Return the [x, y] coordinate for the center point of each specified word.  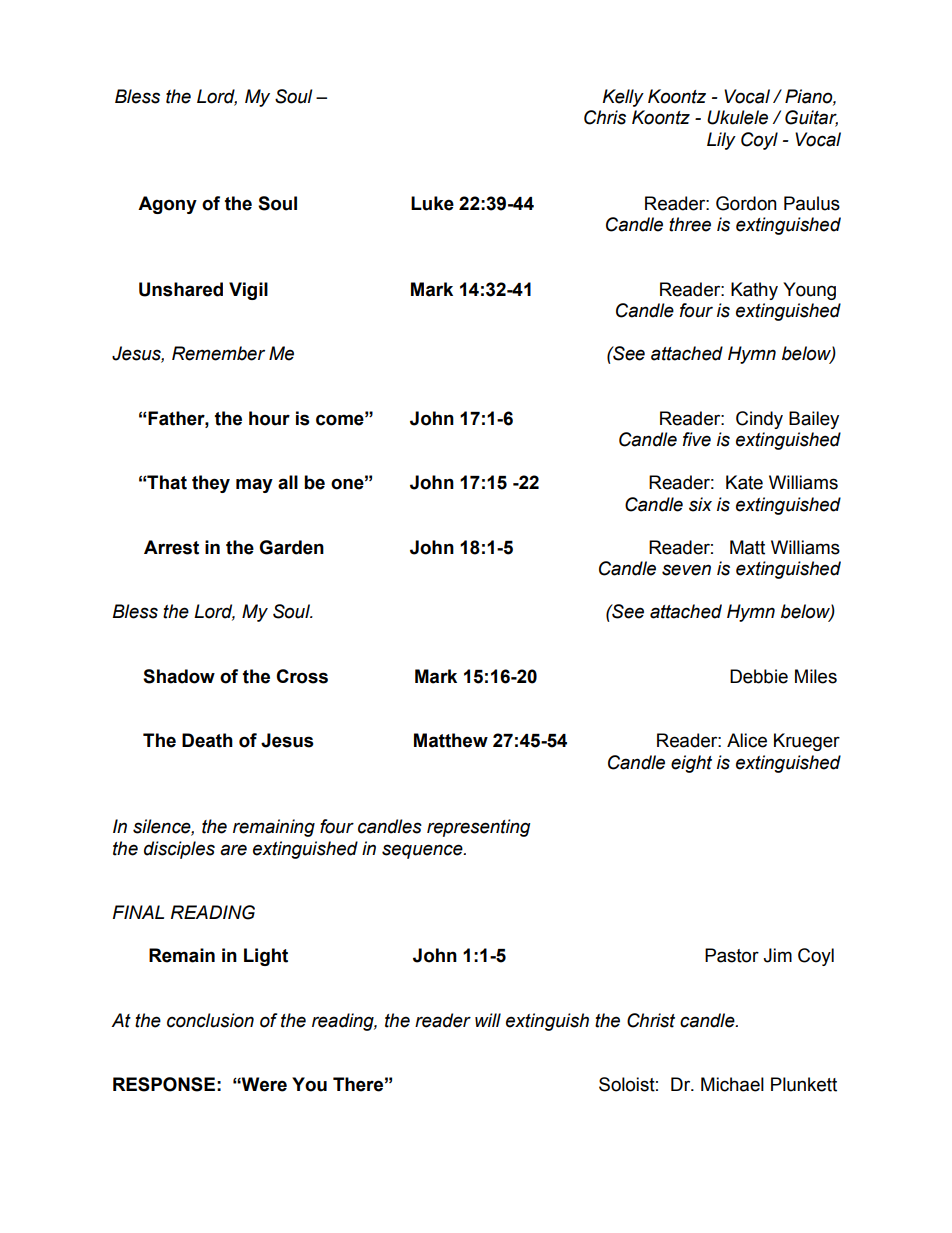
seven [686, 570]
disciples [179, 850]
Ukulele [737, 117]
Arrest [171, 547]
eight [691, 764]
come [341, 419]
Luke [432, 203]
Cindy [759, 420]
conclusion [210, 1020]
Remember [218, 353]
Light [266, 957]
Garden [291, 547]
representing [479, 828]
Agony [167, 205]
